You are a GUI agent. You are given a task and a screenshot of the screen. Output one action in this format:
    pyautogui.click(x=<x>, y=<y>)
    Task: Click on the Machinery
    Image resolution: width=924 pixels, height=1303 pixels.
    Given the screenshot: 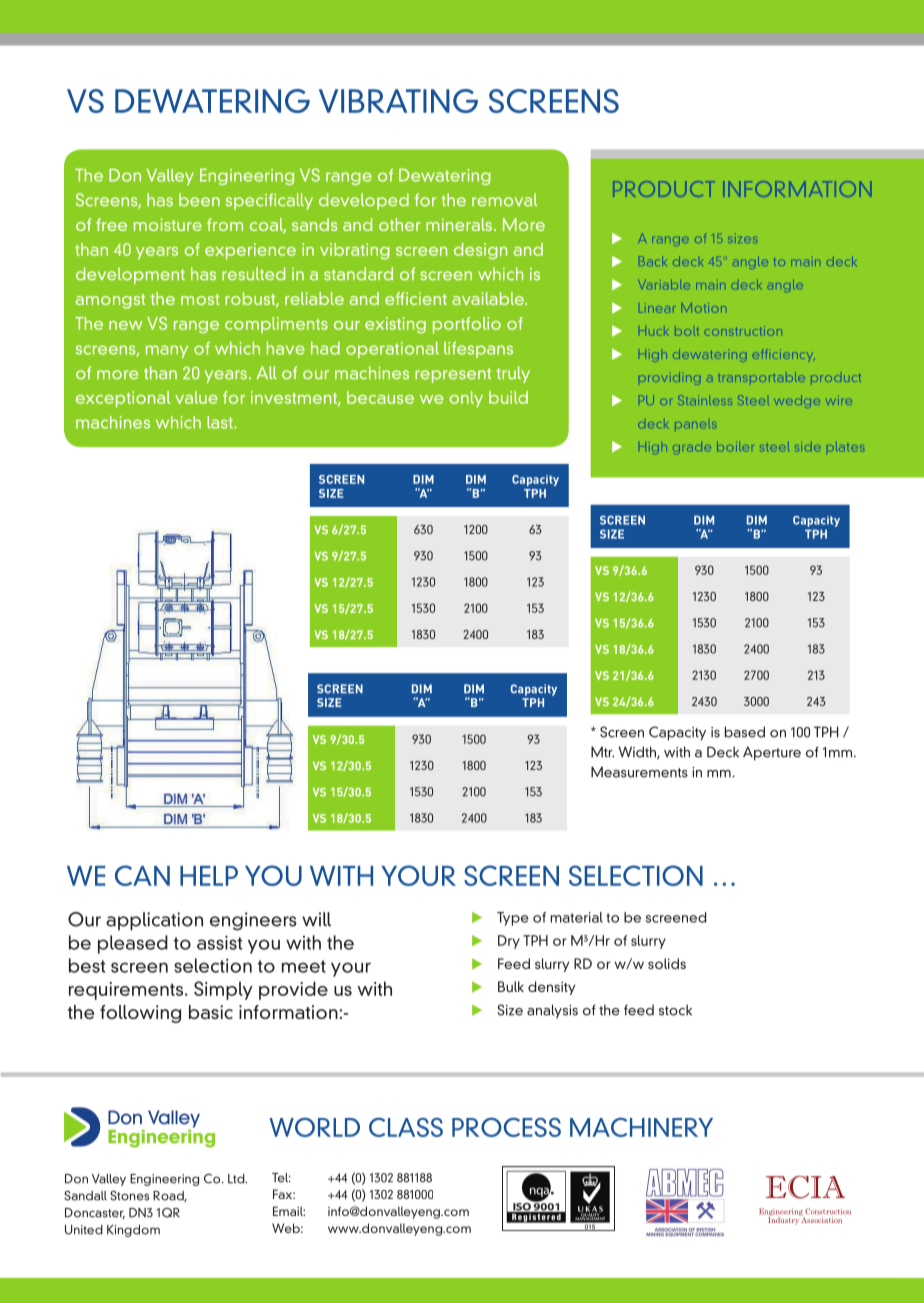 What is the action you would take?
    pyautogui.click(x=641, y=1127)
